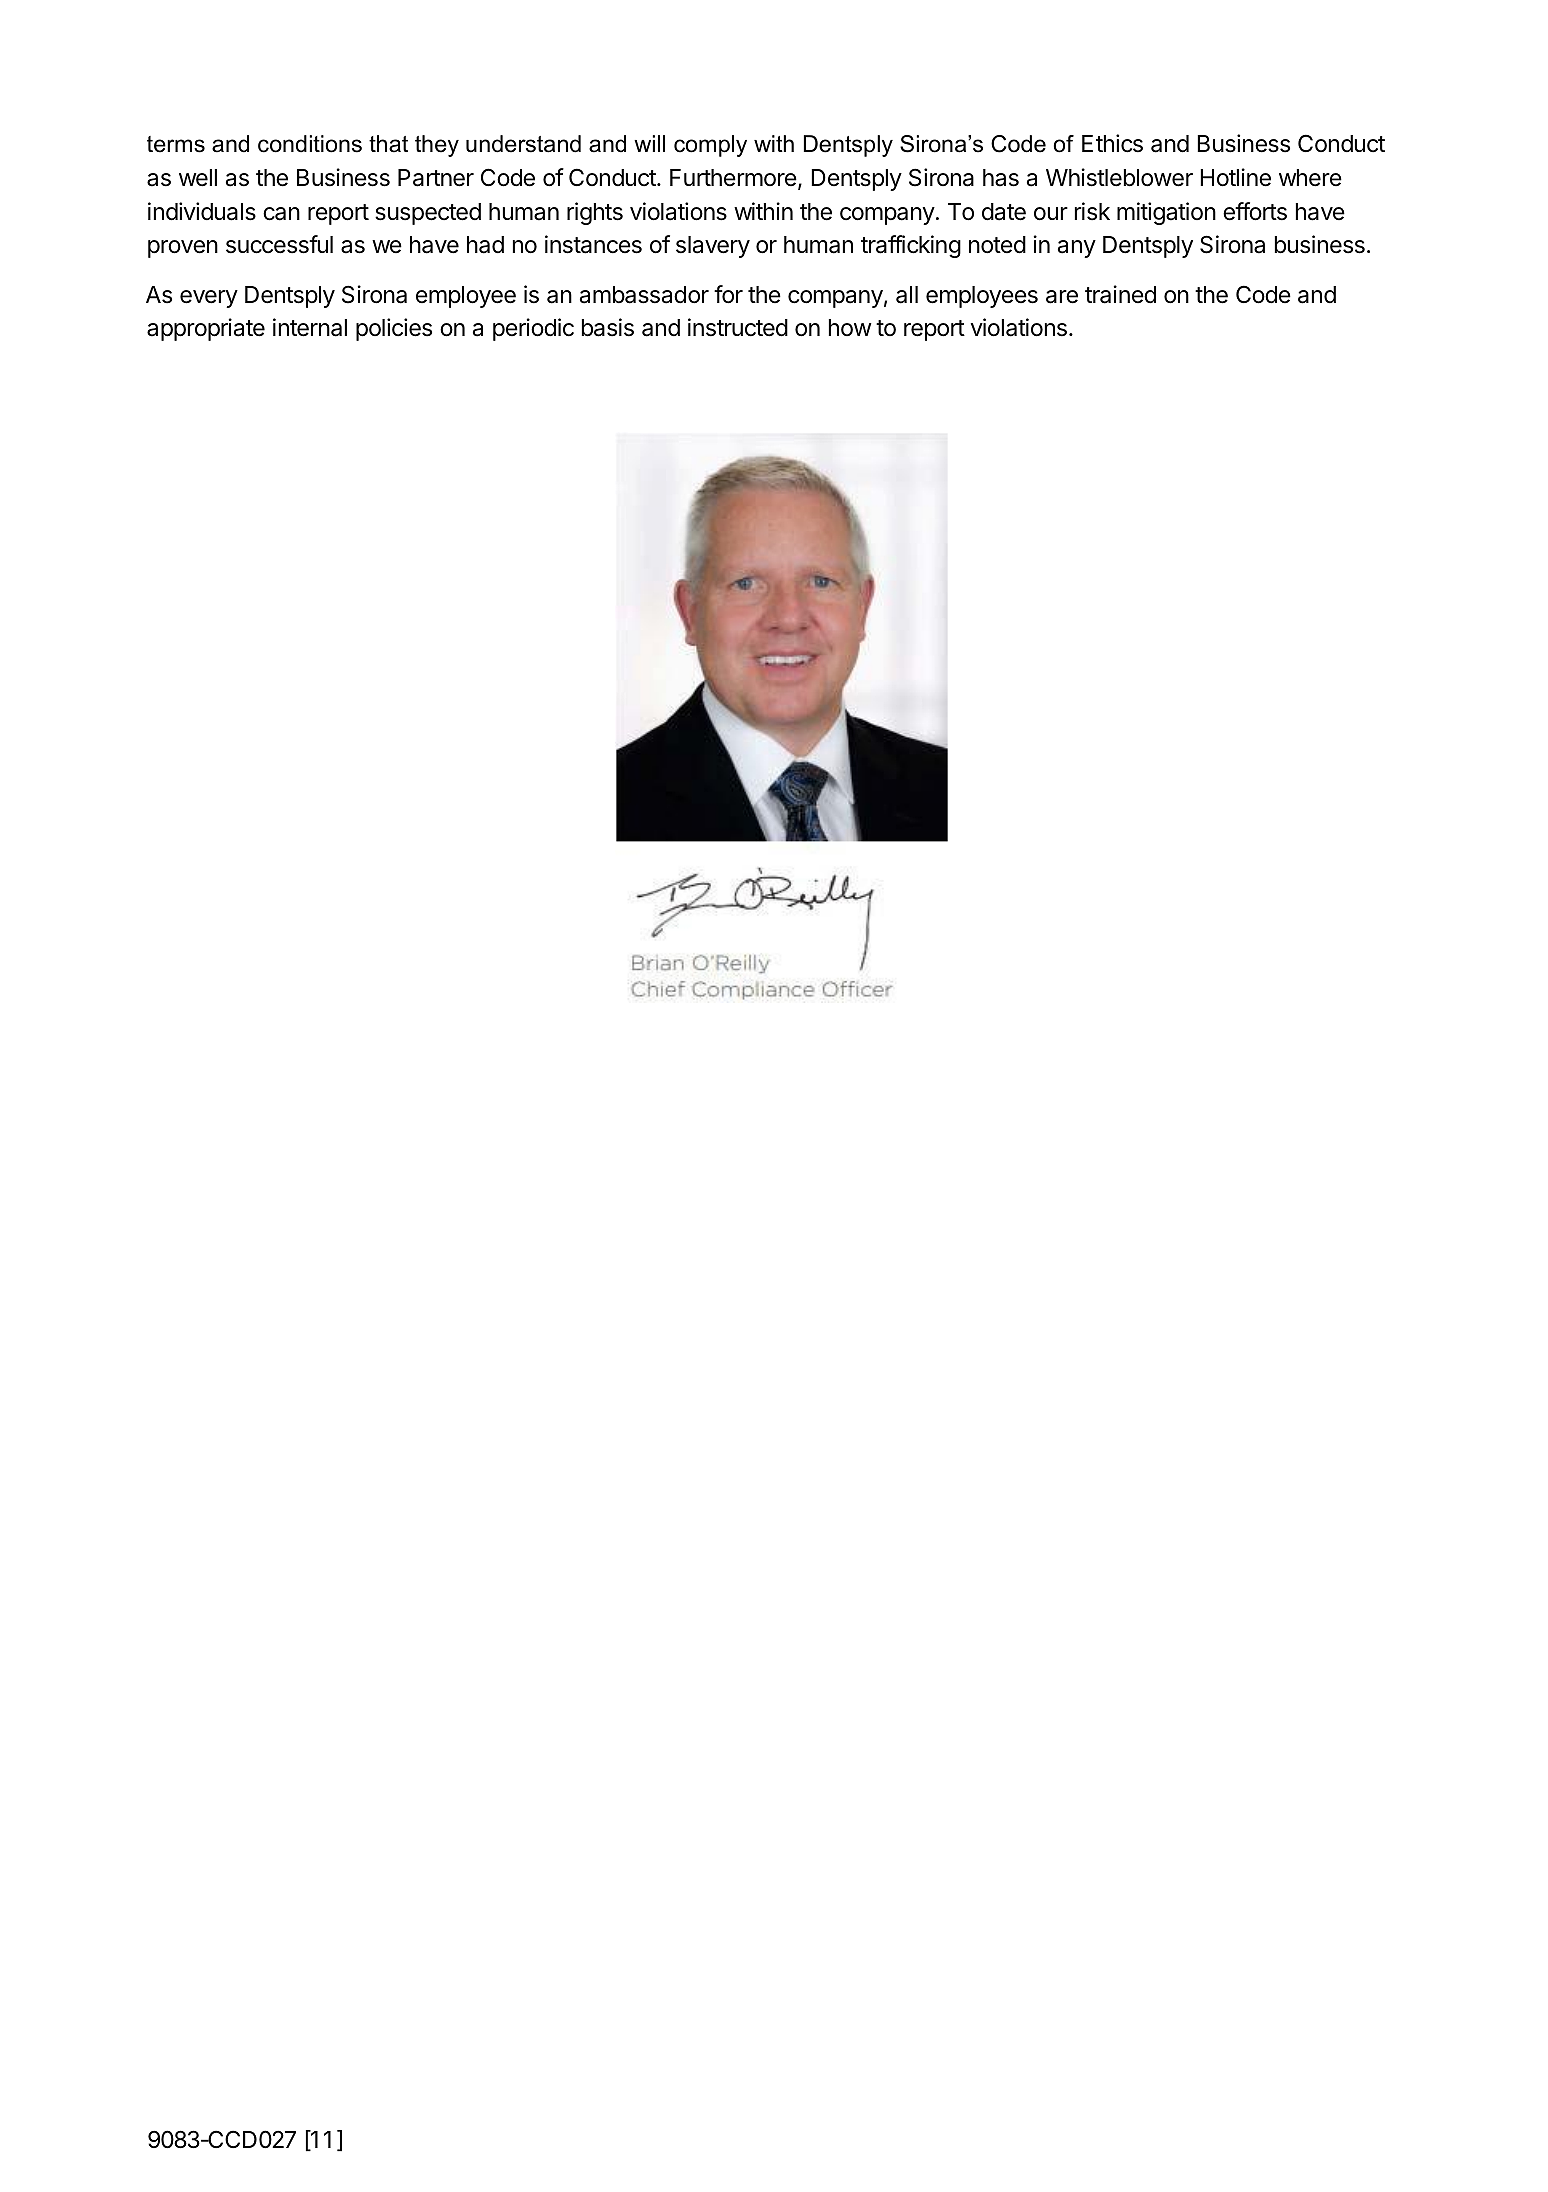 This screenshot has width=1548, height=2192. I want to click on Furthermore, so click(733, 177).
